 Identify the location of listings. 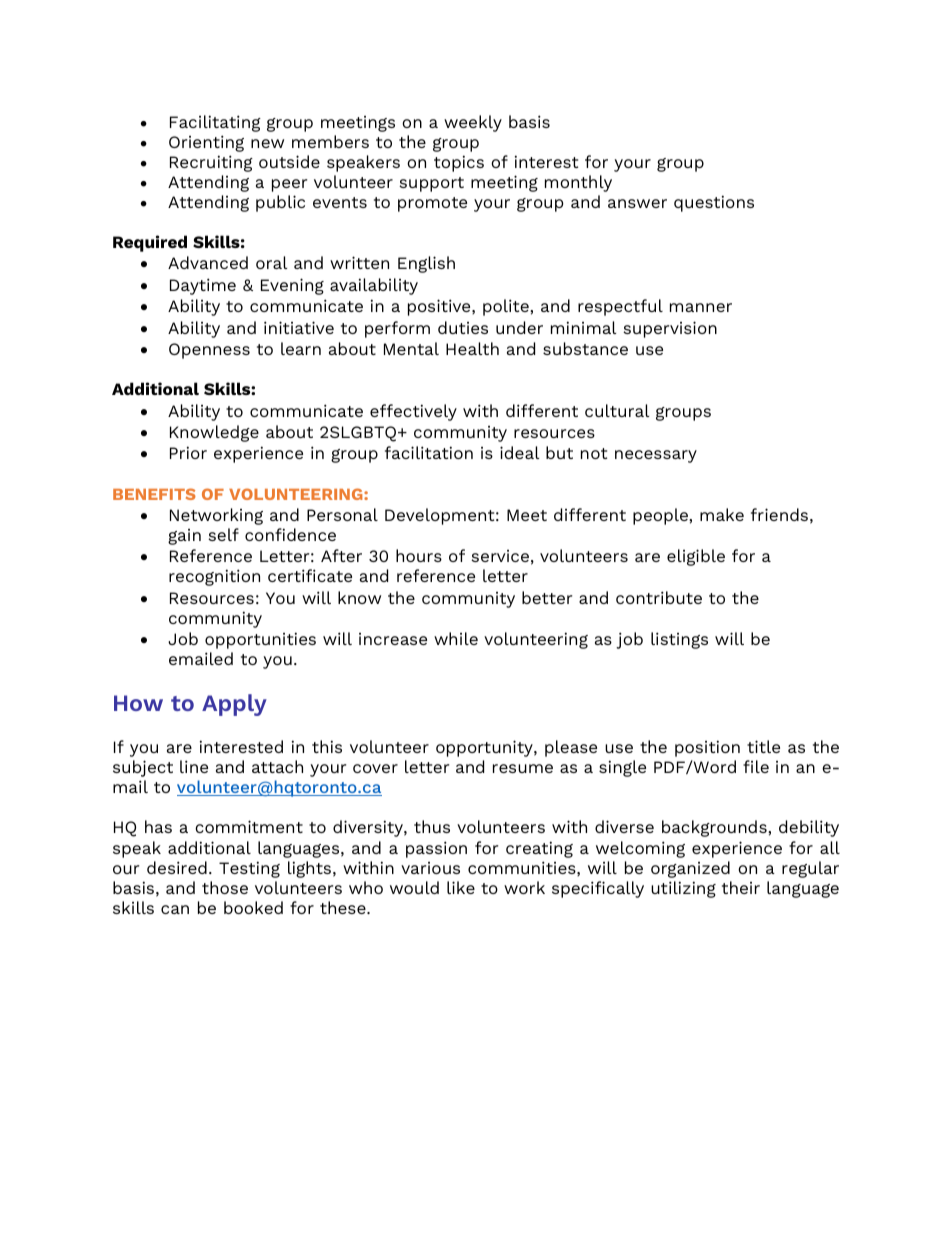
(679, 640).
